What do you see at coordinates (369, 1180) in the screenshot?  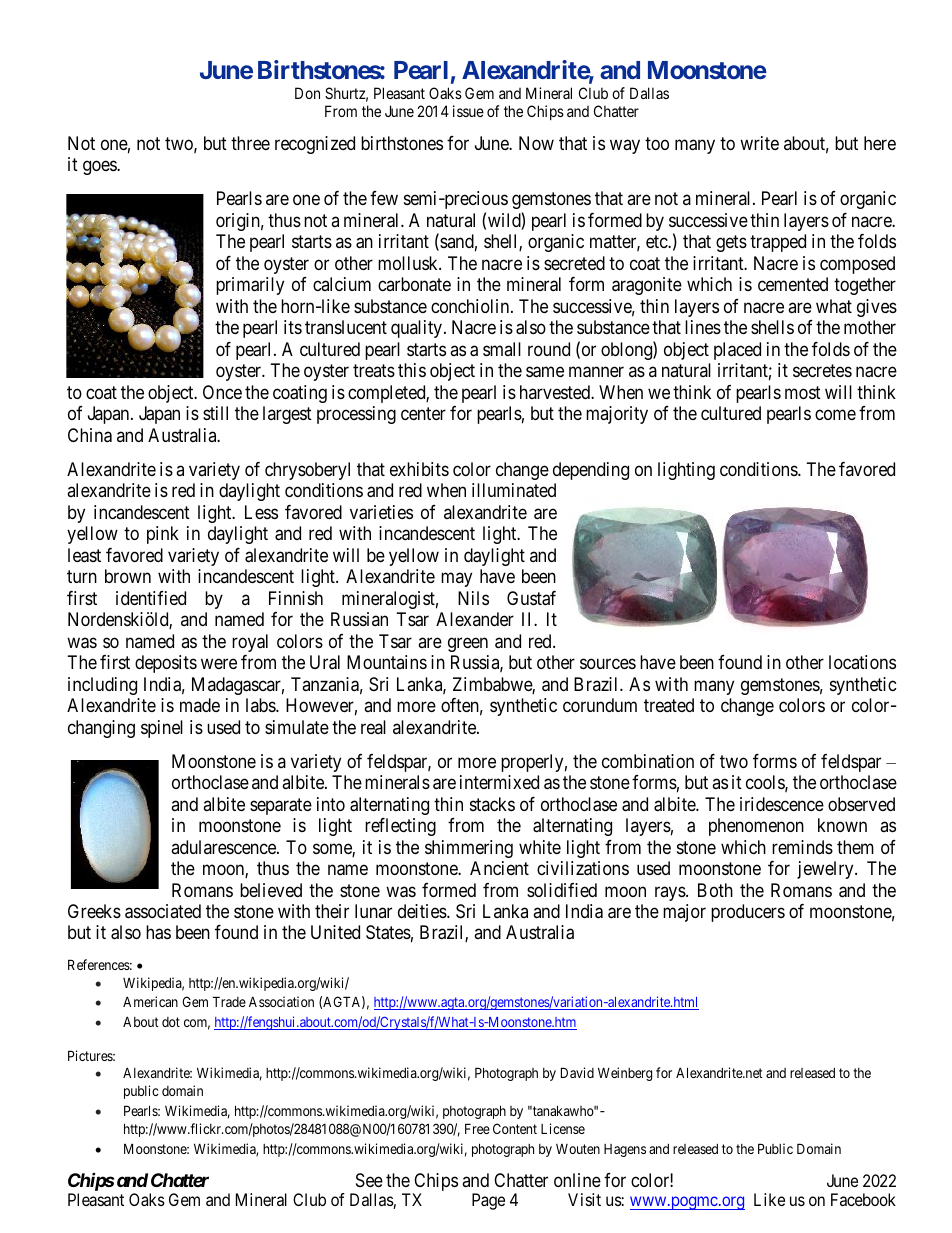 I see `See` at bounding box center [369, 1180].
